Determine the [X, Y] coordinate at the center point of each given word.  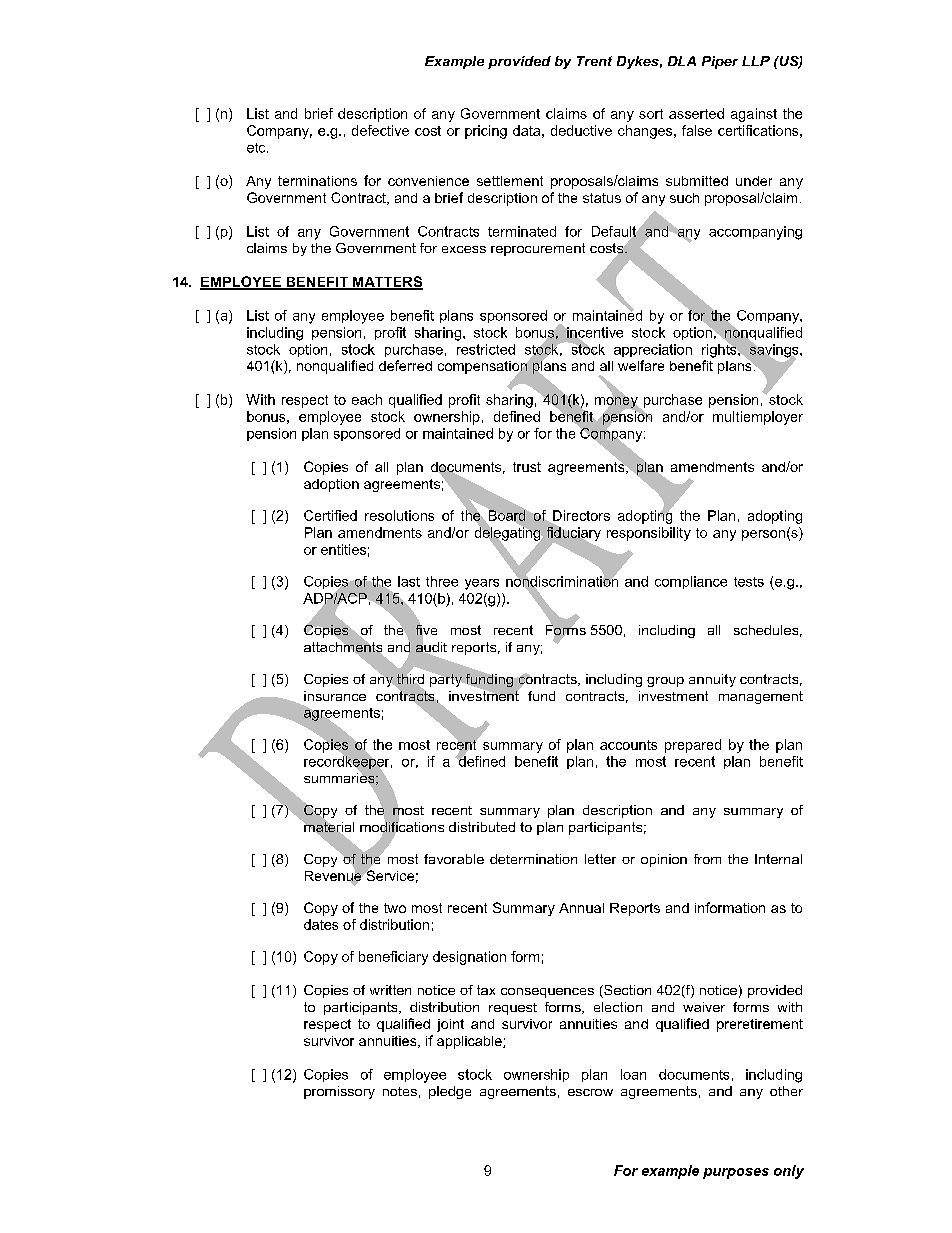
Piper [720, 62]
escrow [590, 1092]
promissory [339, 1092]
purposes [736, 1173]
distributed [482, 827]
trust [527, 467]
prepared [693, 746]
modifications [402, 827]
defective [380, 130]
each [367, 399]
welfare [641, 365]
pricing [486, 132]
